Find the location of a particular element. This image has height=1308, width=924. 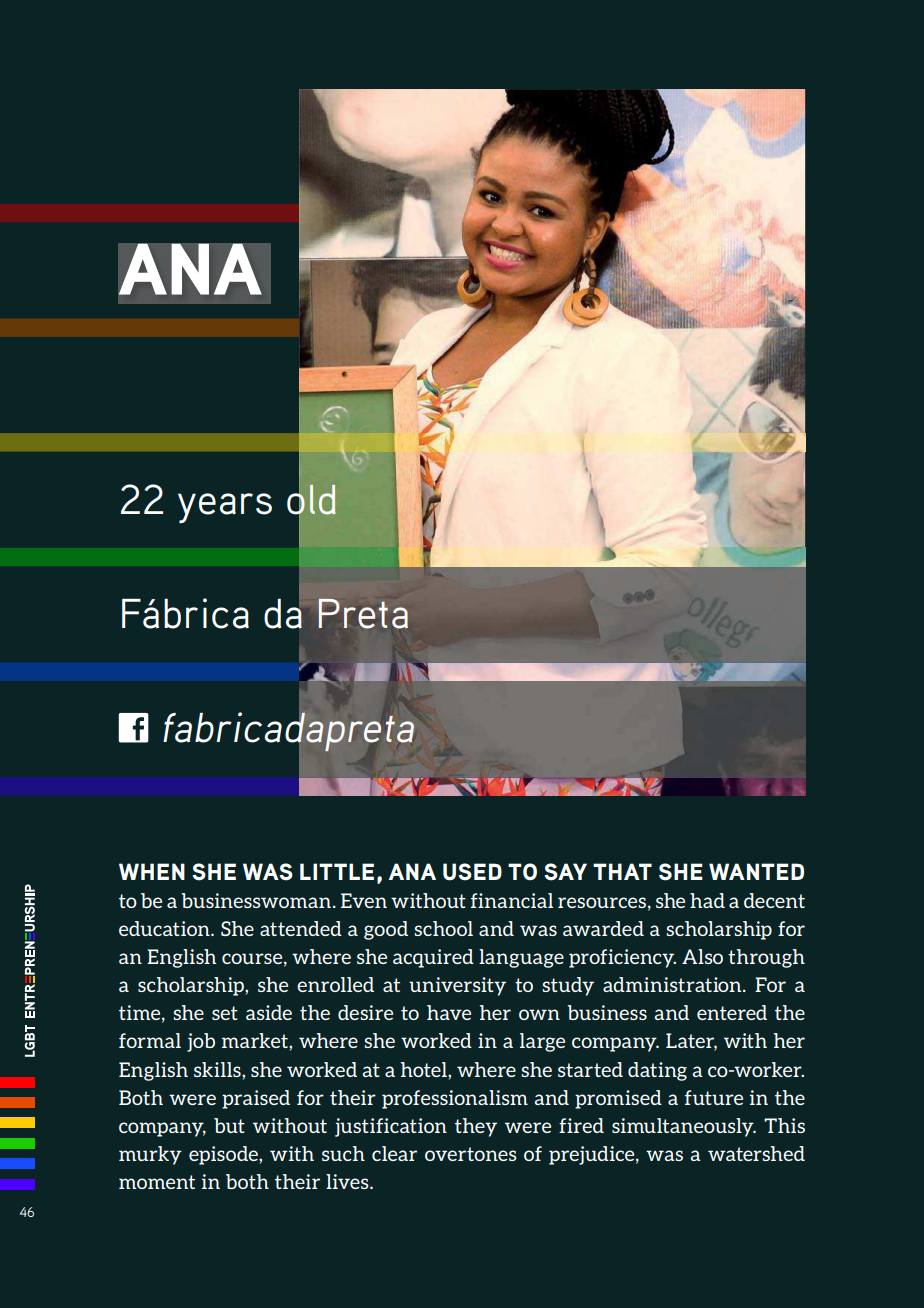

WANTED is located at coordinates (756, 871).
